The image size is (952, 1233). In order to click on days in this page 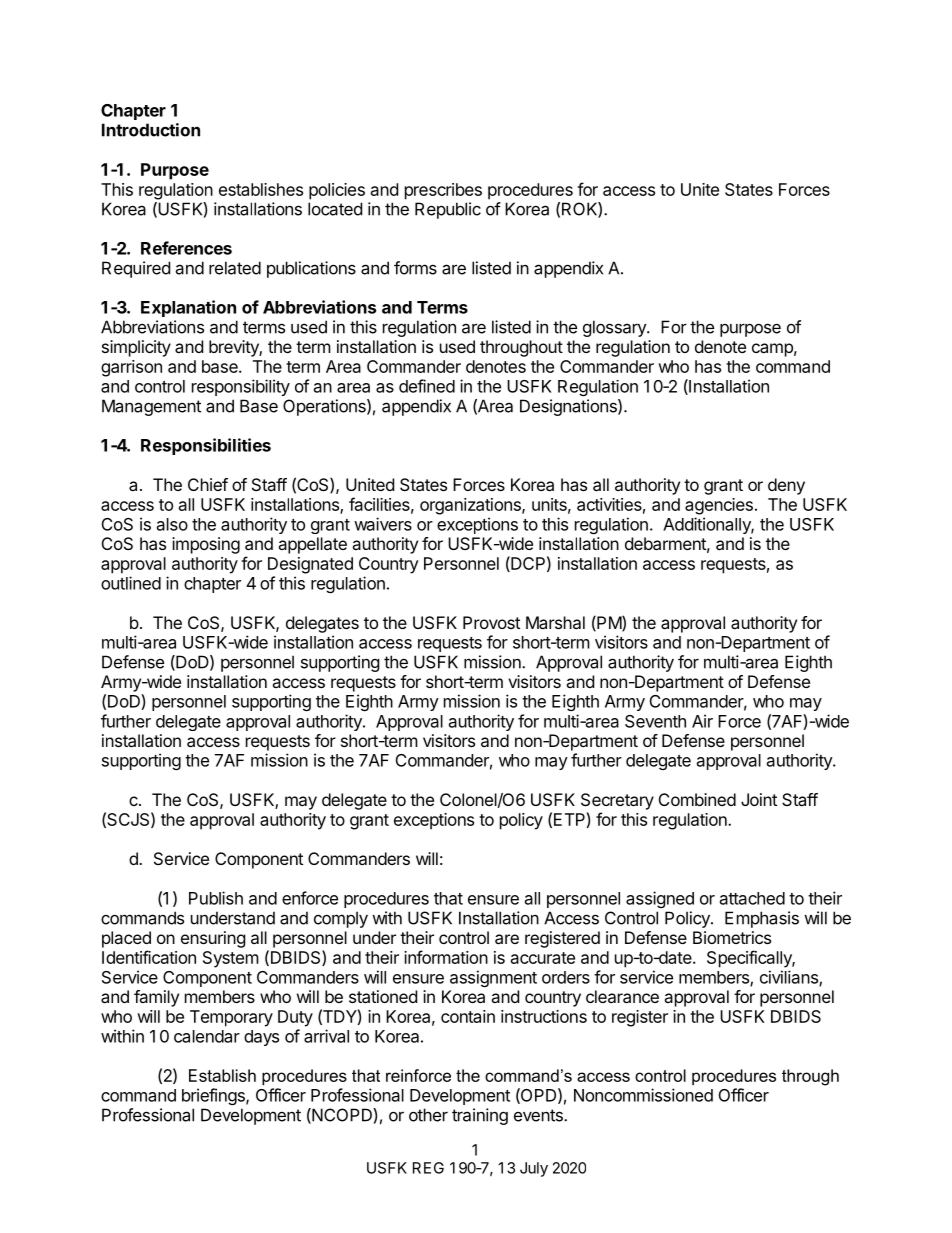, I will do `click(261, 1038)`.
